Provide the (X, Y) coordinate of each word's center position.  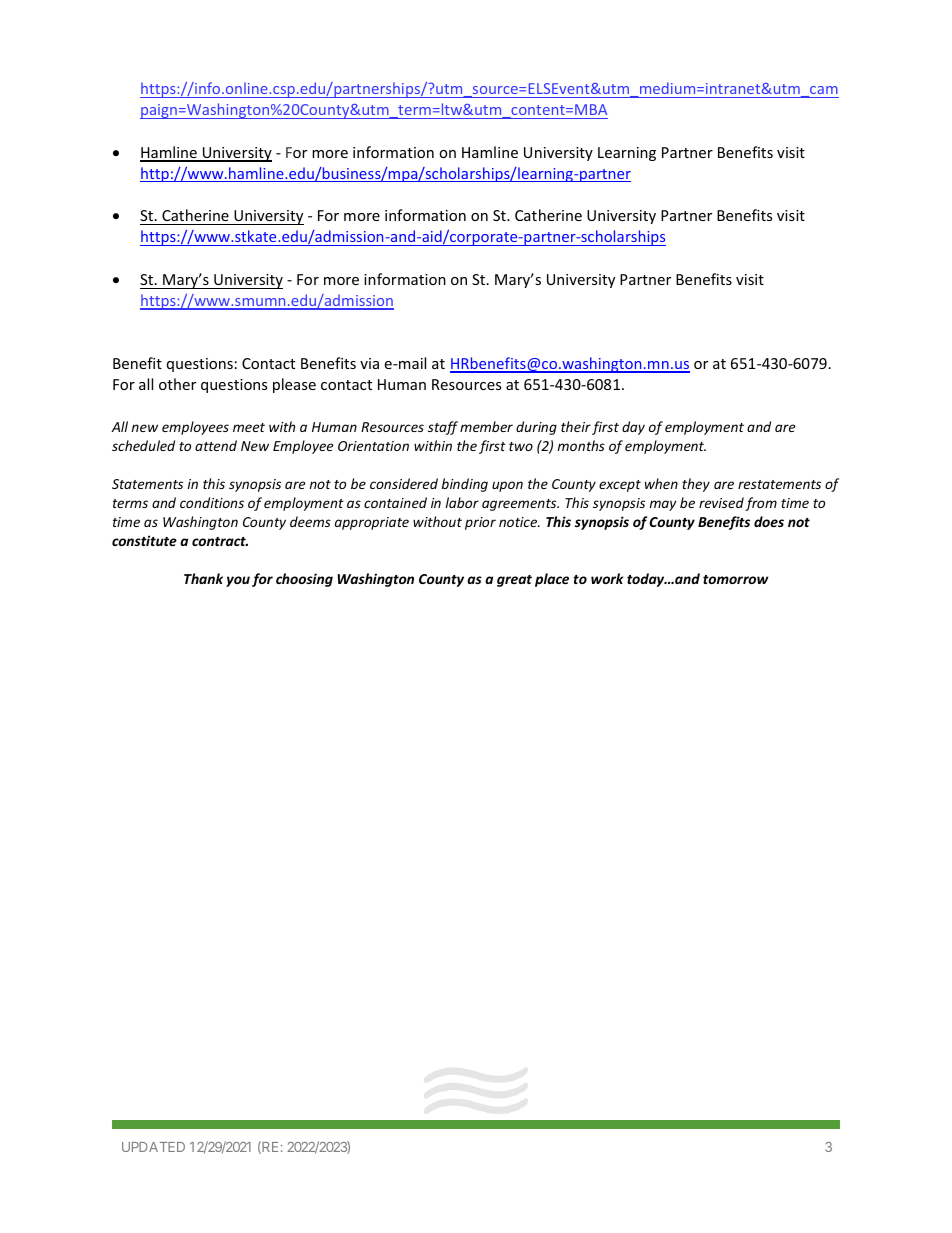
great (514, 581)
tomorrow (735, 579)
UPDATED (153, 1147)
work (607, 578)
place (552, 580)
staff (443, 428)
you (238, 581)
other (177, 384)
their (576, 426)
